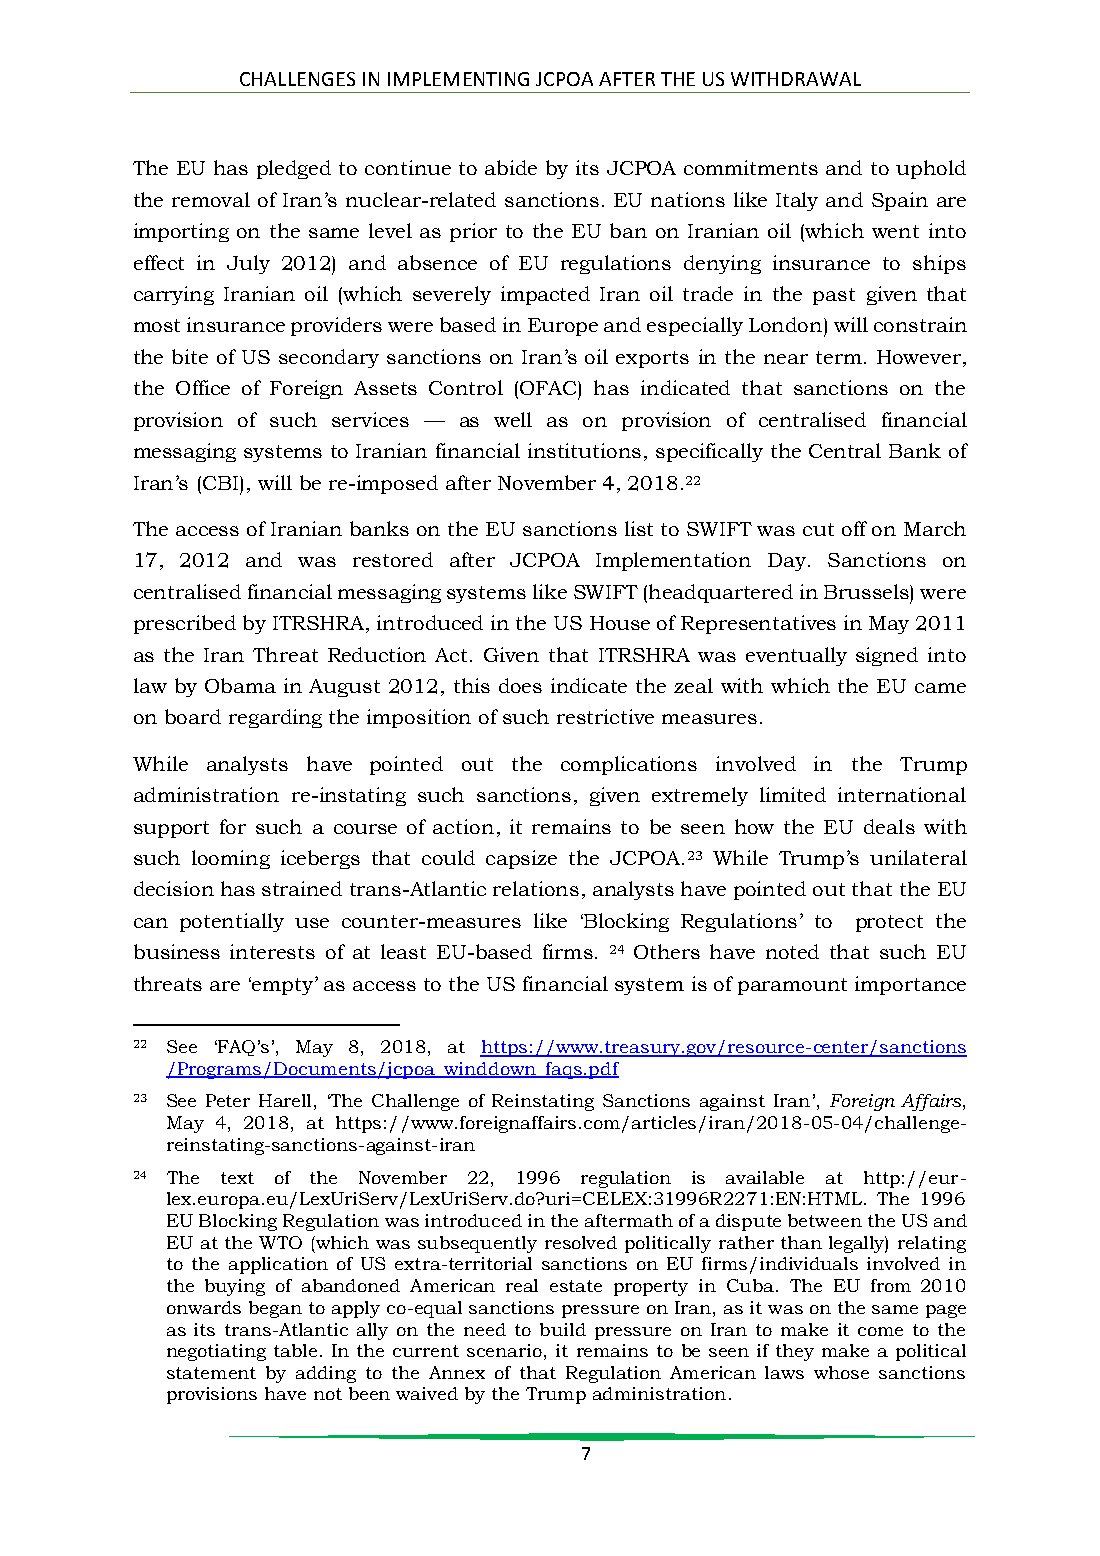  I want to click on list, so click(639, 528).
